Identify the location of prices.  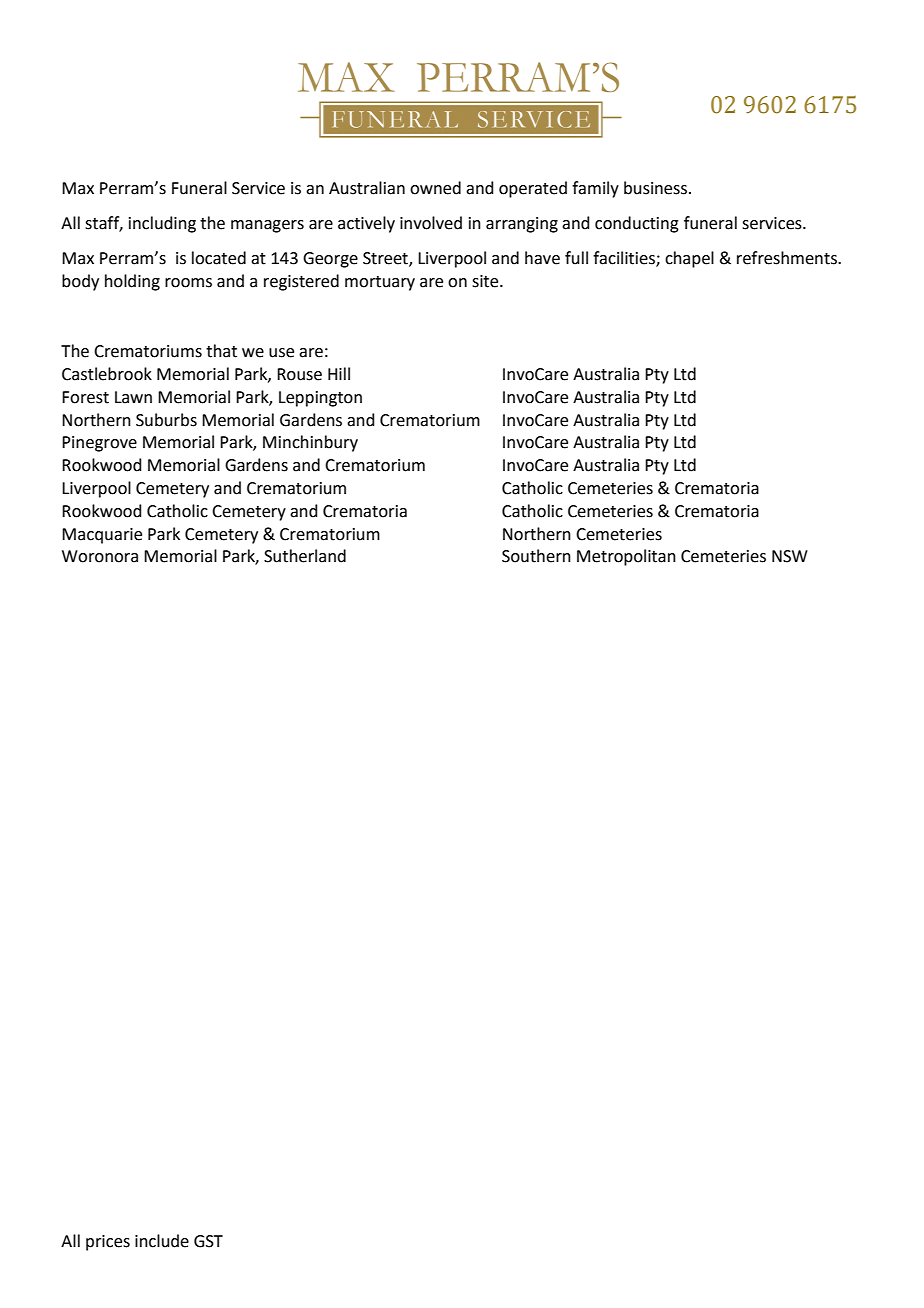
(108, 1243).
